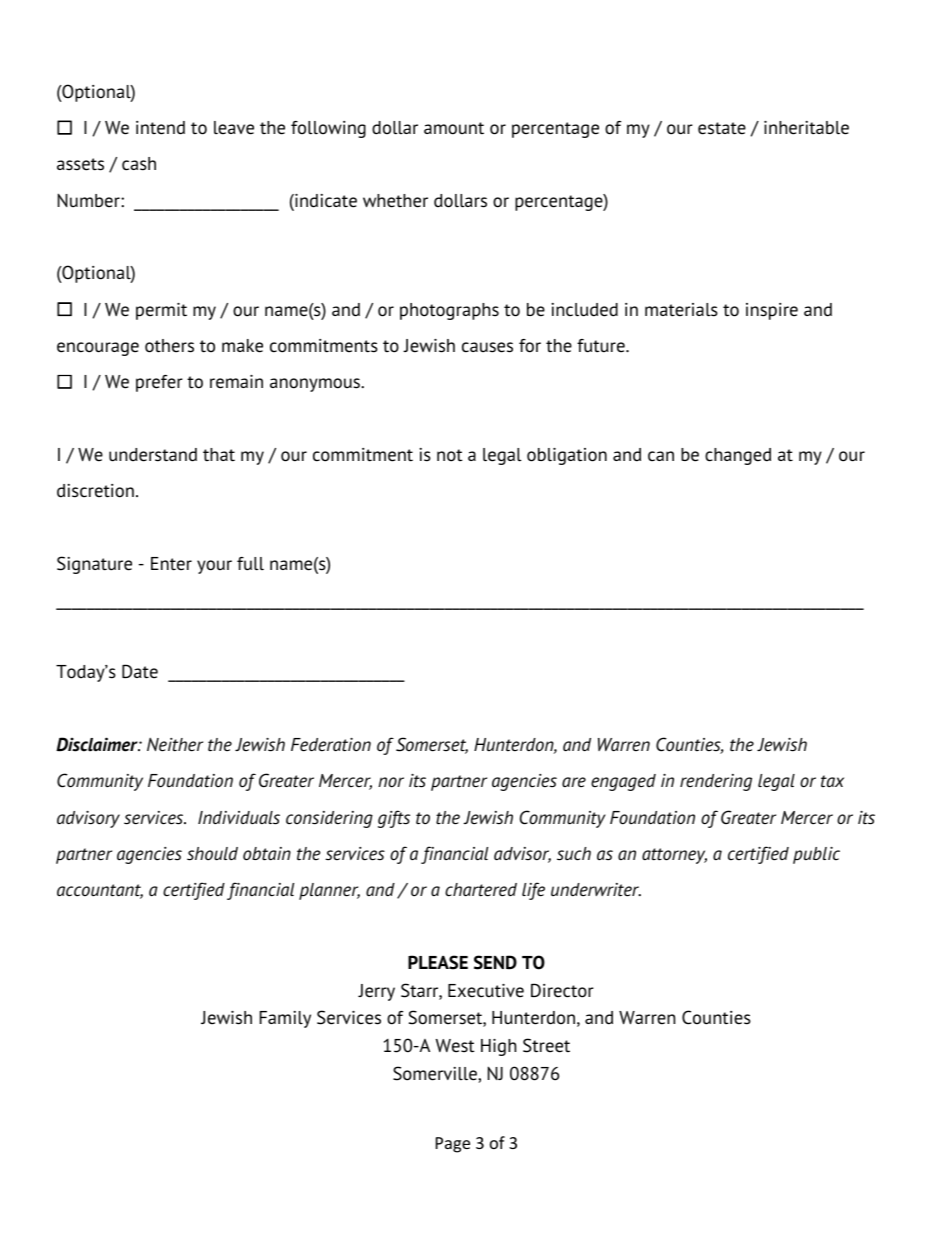 The width and height of the document is (952, 1233). Describe the element at coordinates (139, 164) in the document. I see `cash` at that location.
